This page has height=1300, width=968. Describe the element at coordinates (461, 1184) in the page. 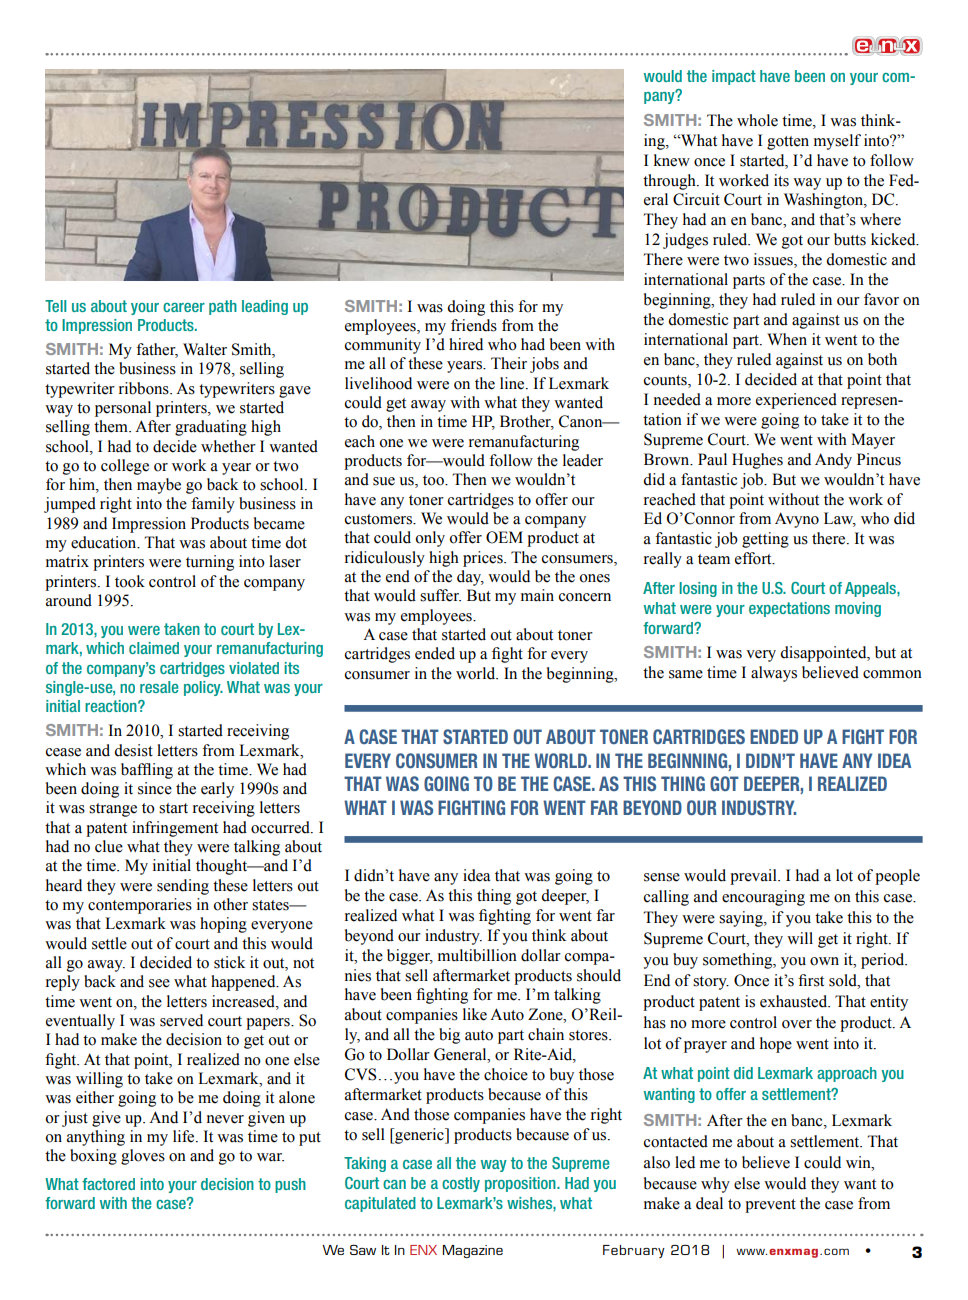

I see `costly` at that location.
